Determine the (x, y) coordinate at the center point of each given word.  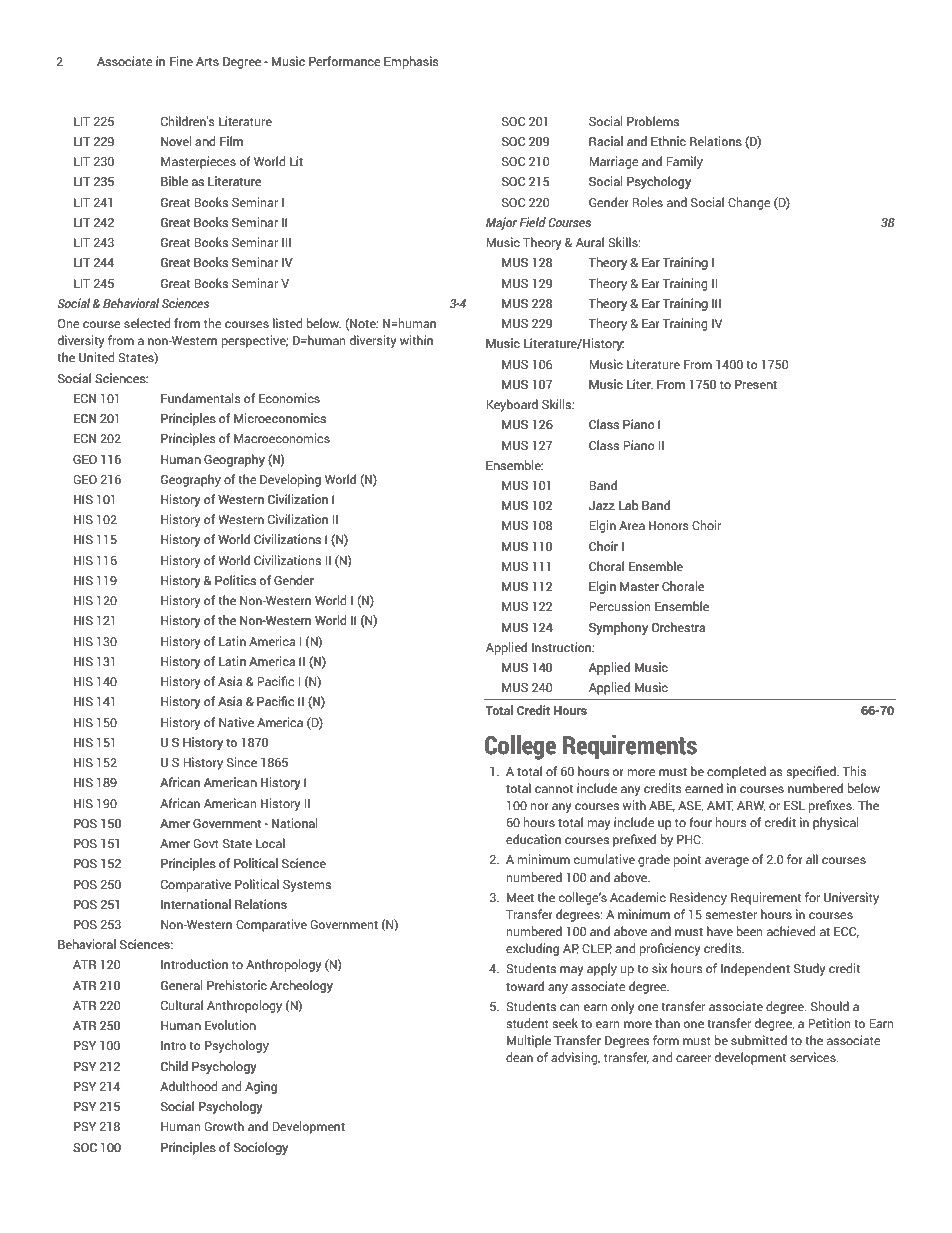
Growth (224, 1126)
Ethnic (668, 141)
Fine (181, 61)
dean (519, 1057)
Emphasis (411, 62)
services (814, 1057)
